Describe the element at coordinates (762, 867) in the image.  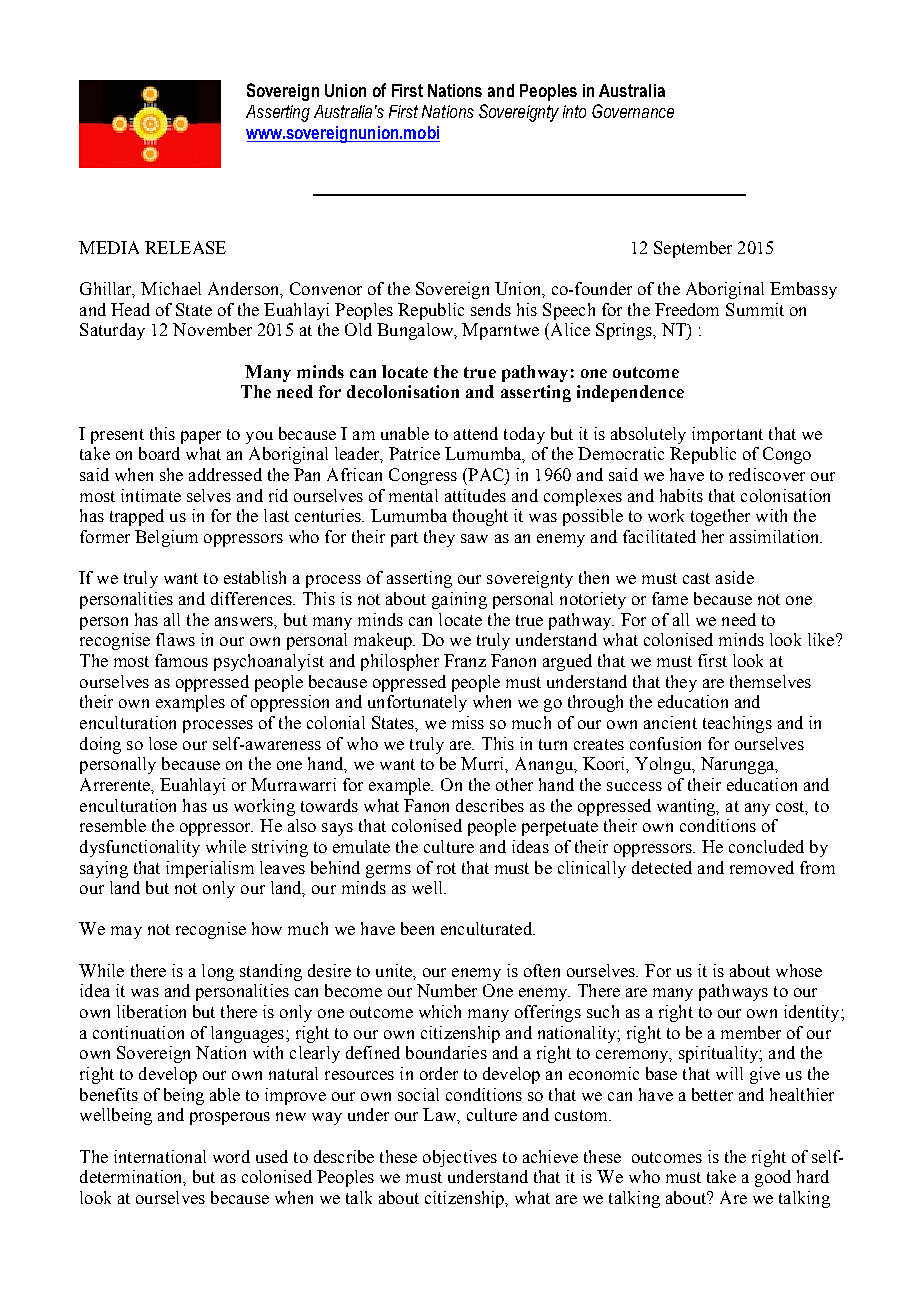
I see `removed` at that location.
